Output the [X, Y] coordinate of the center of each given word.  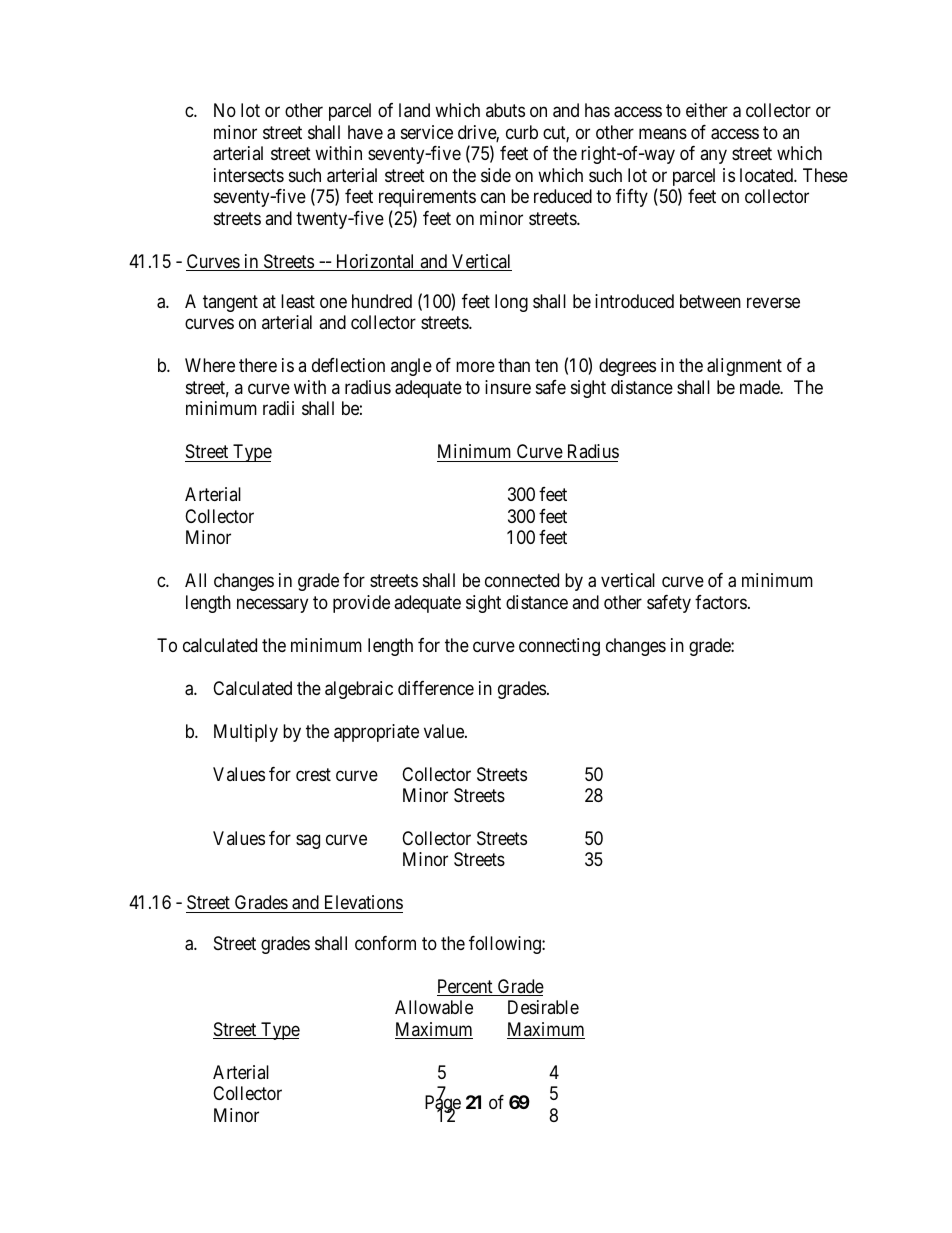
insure [508, 387]
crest [313, 774]
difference [436, 688]
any [713, 157]
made [760, 387]
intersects [249, 175]
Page [443, 1105]
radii [278, 408]
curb [522, 132]
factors [721, 602]
